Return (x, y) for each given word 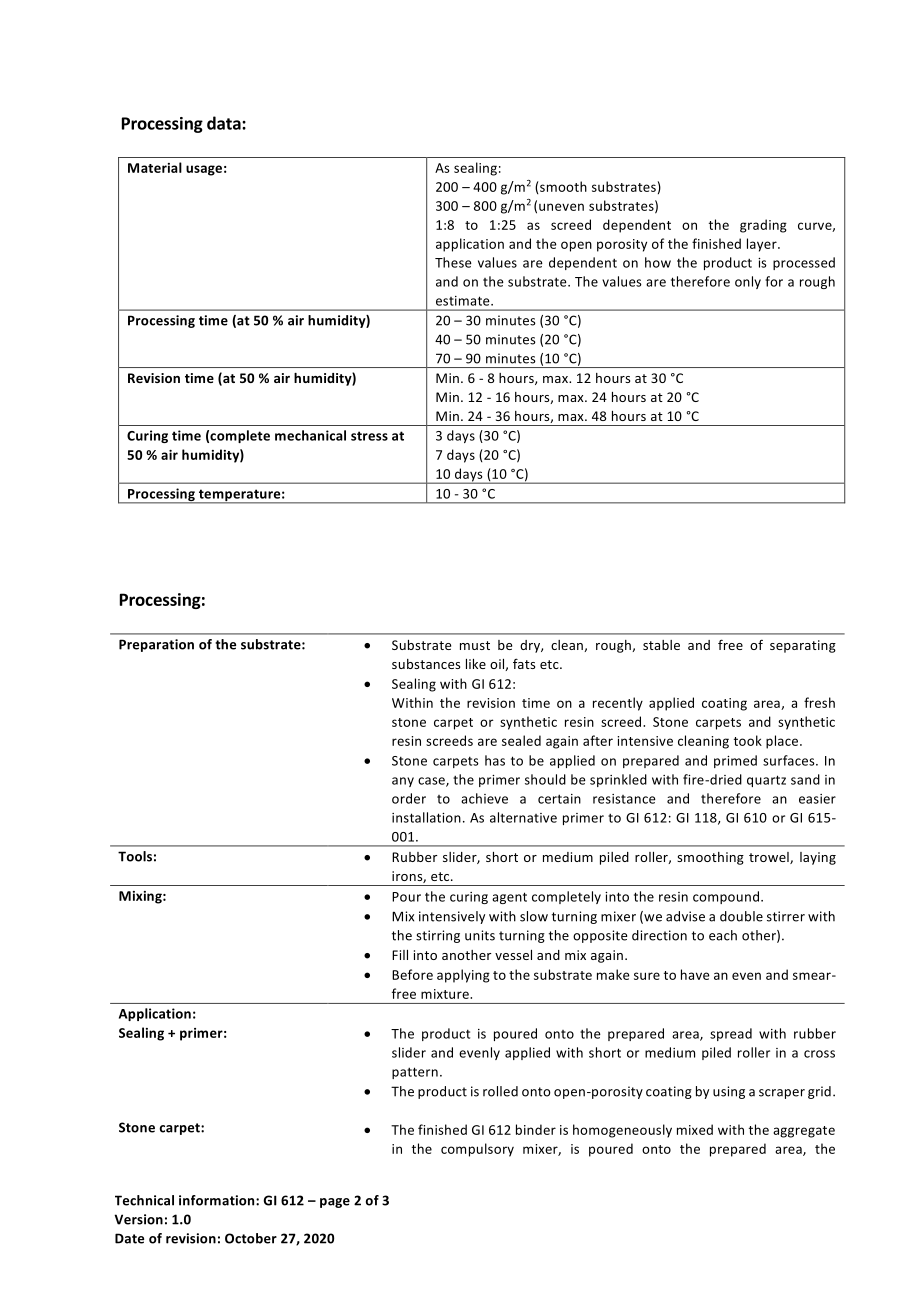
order (409, 798)
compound (727, 897)
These (453, 262)
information (218, 1200)
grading (763, 226)
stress (369, 436)
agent (509, 898)
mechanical (310, 435)
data (225, 123)
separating (803, 646)
